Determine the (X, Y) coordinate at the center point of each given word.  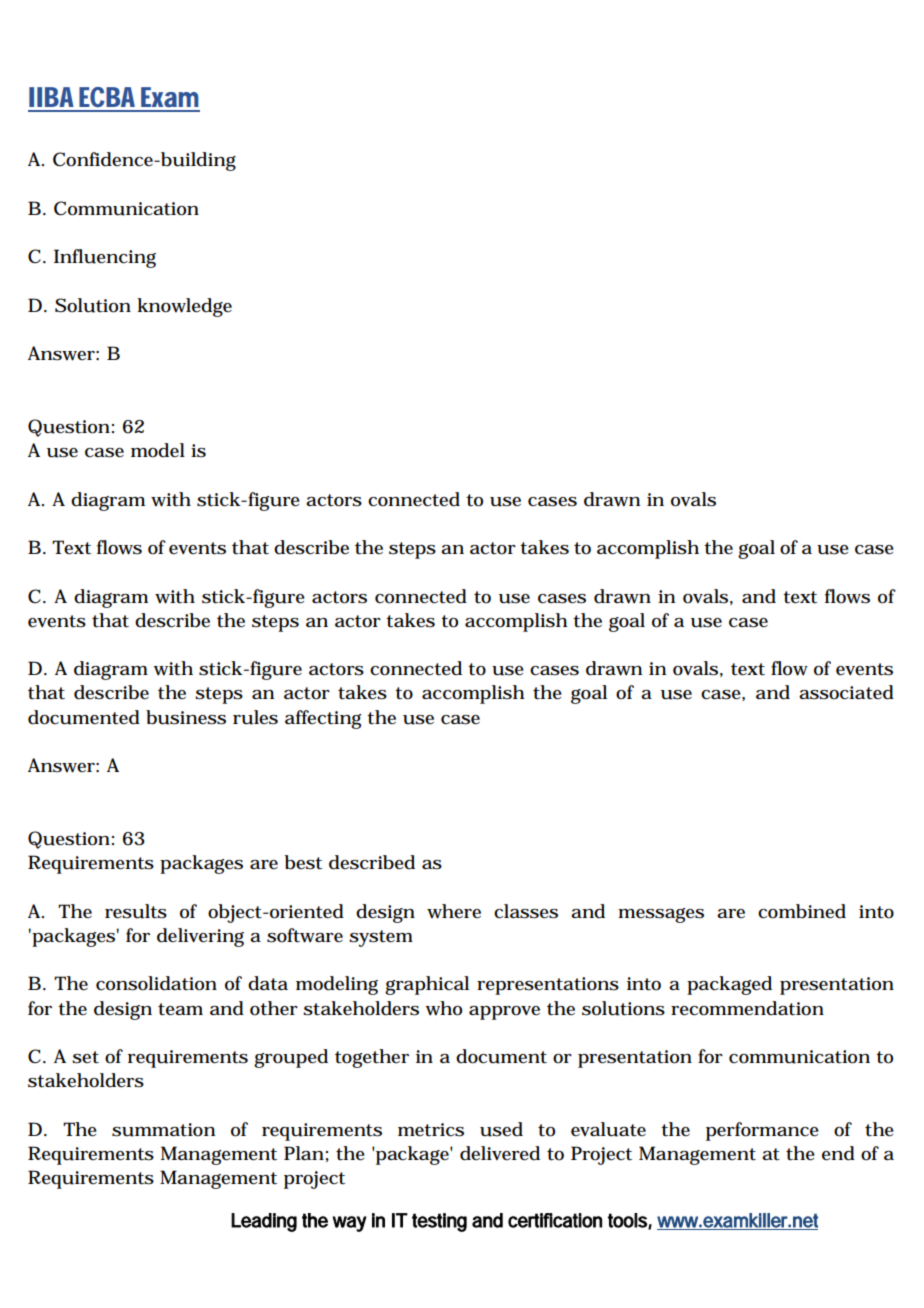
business (186, 717)
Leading (264, 1222)
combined (802, 911)
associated (846, 692)
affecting (323, 719)
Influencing (105, 258)
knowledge (184, 307)
